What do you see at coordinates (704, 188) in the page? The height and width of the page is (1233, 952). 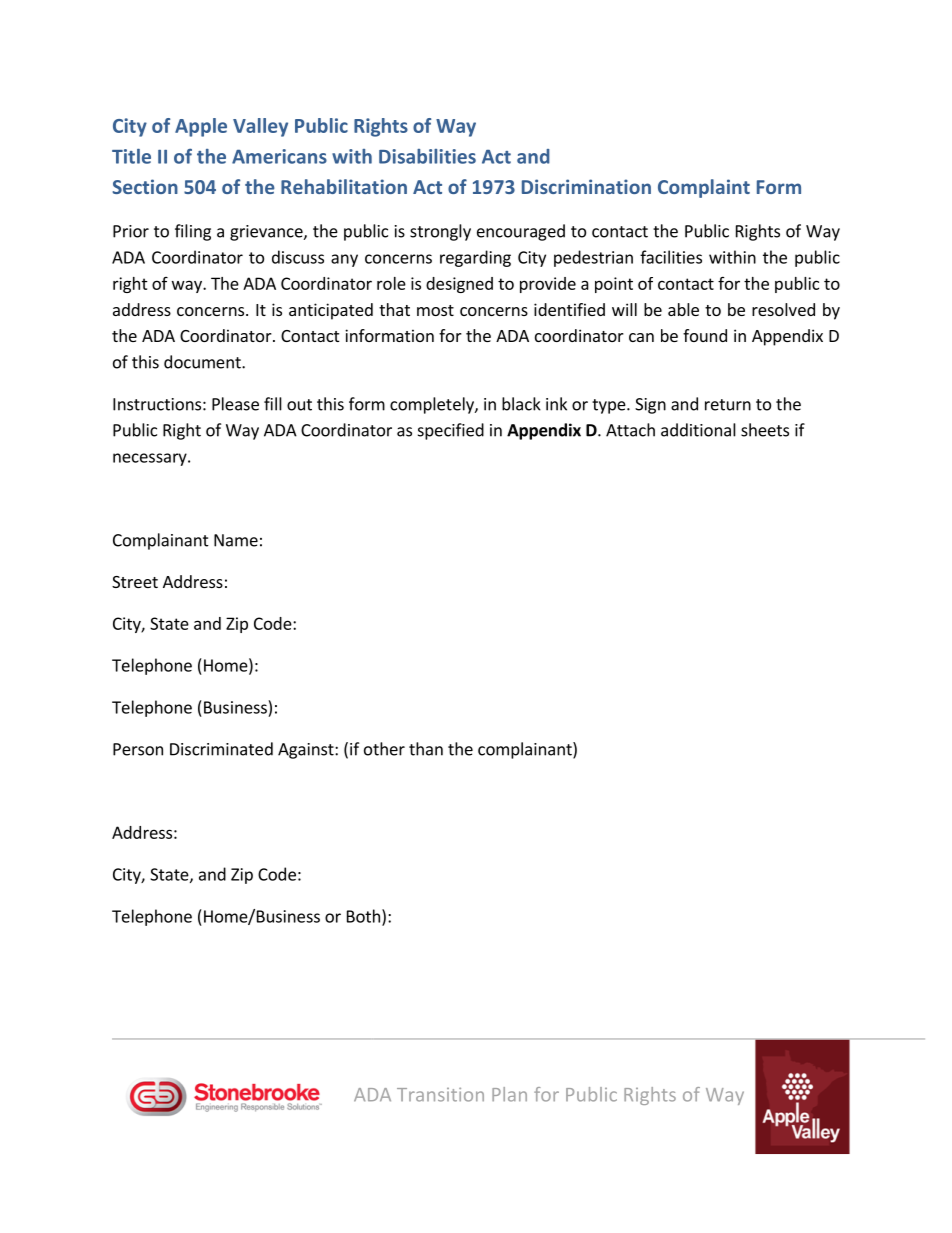 I see `Complaint` at bounding box center [704, 188].
